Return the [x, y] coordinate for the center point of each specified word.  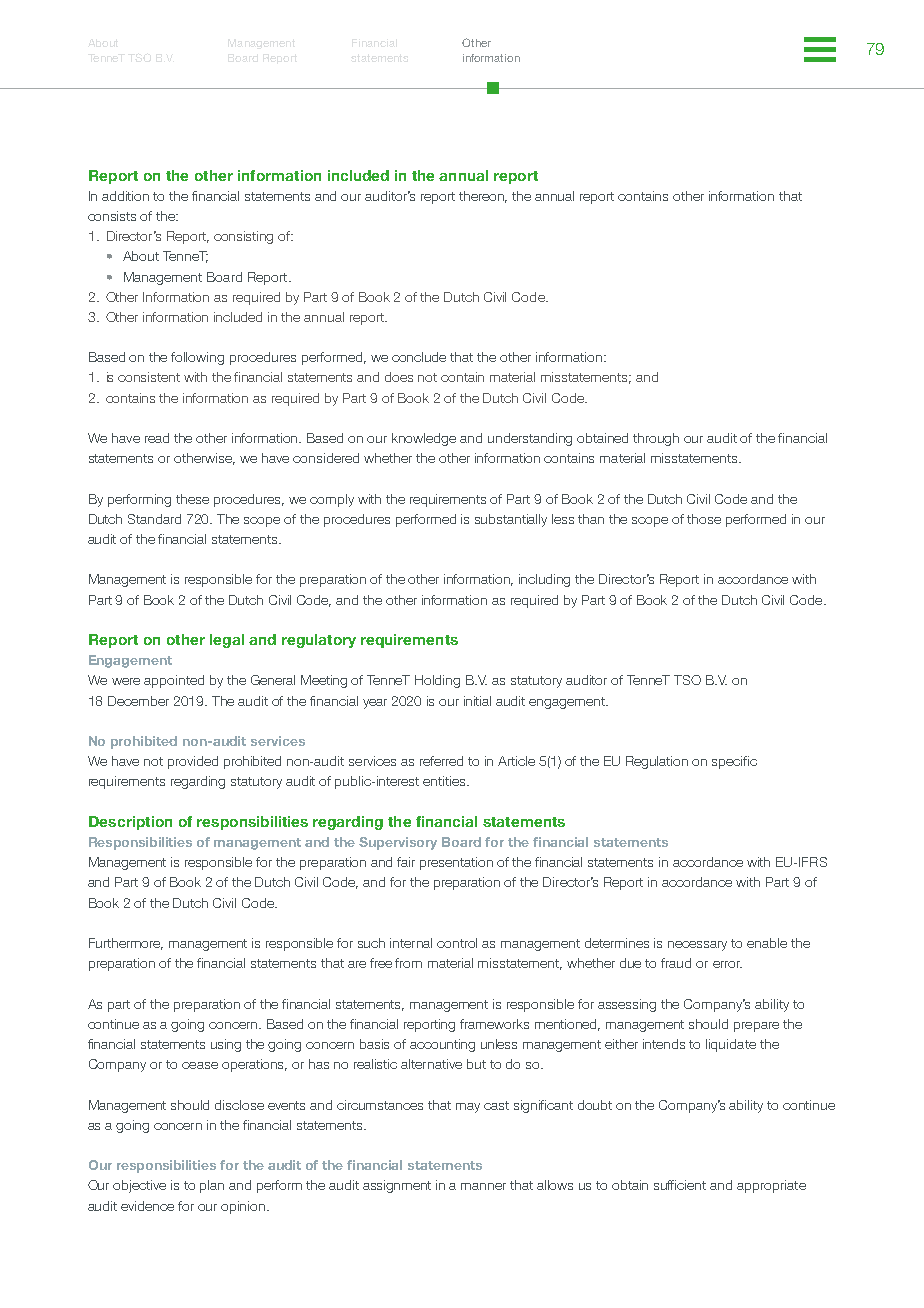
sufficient [680, 1185]
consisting [243, 237]
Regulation [657, 762]
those [704, 519]
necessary [697, 946]
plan [212, 1186]
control [457, 943]
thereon [483, 197]
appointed [174, 681]
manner [483, 1186]
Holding [437, 681]
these [192, 499]
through [656, 439]
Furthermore [126, 944]
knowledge [424, 439]
